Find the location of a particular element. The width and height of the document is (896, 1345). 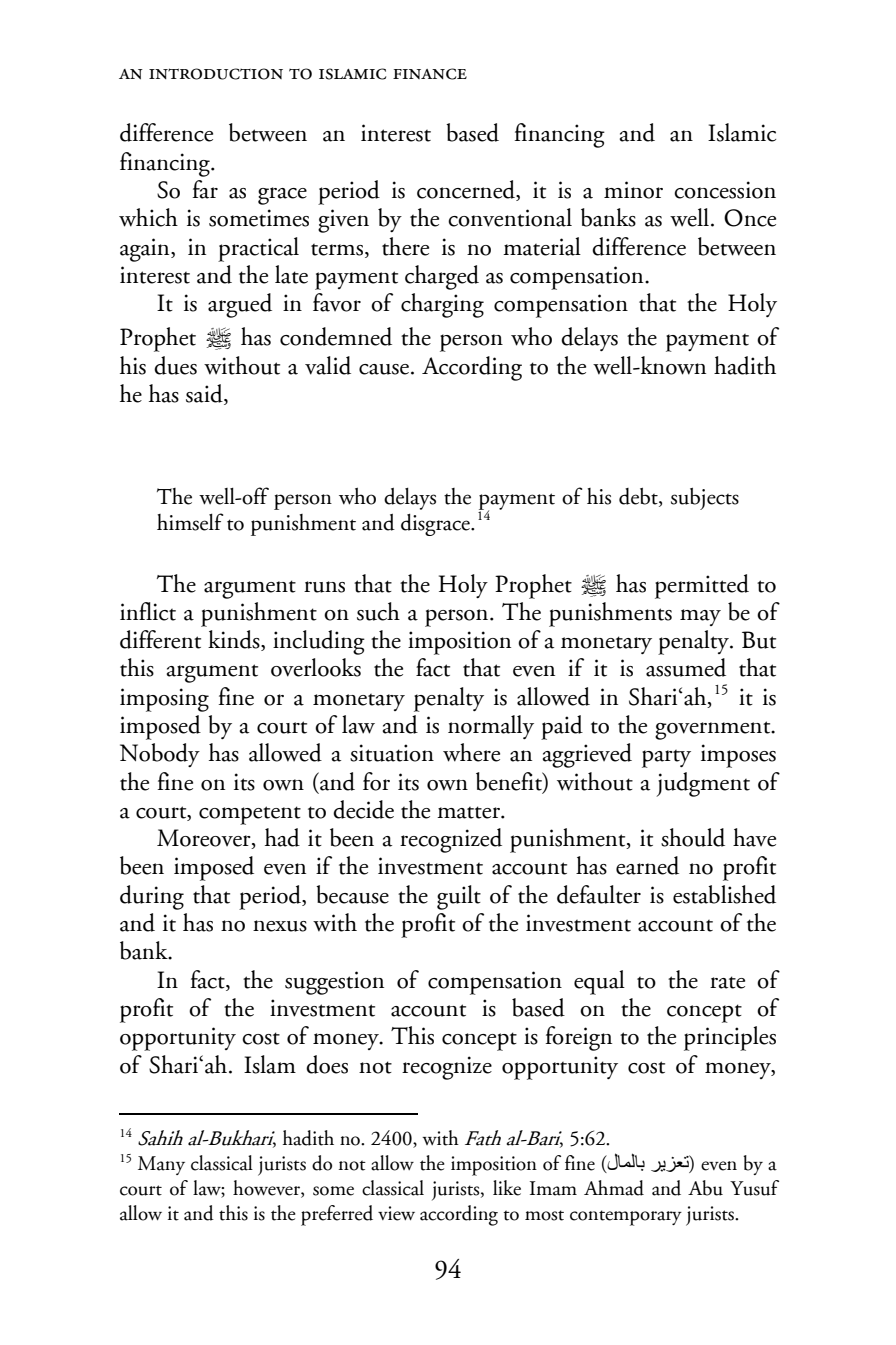

far is located at coordinates (205, 189).
